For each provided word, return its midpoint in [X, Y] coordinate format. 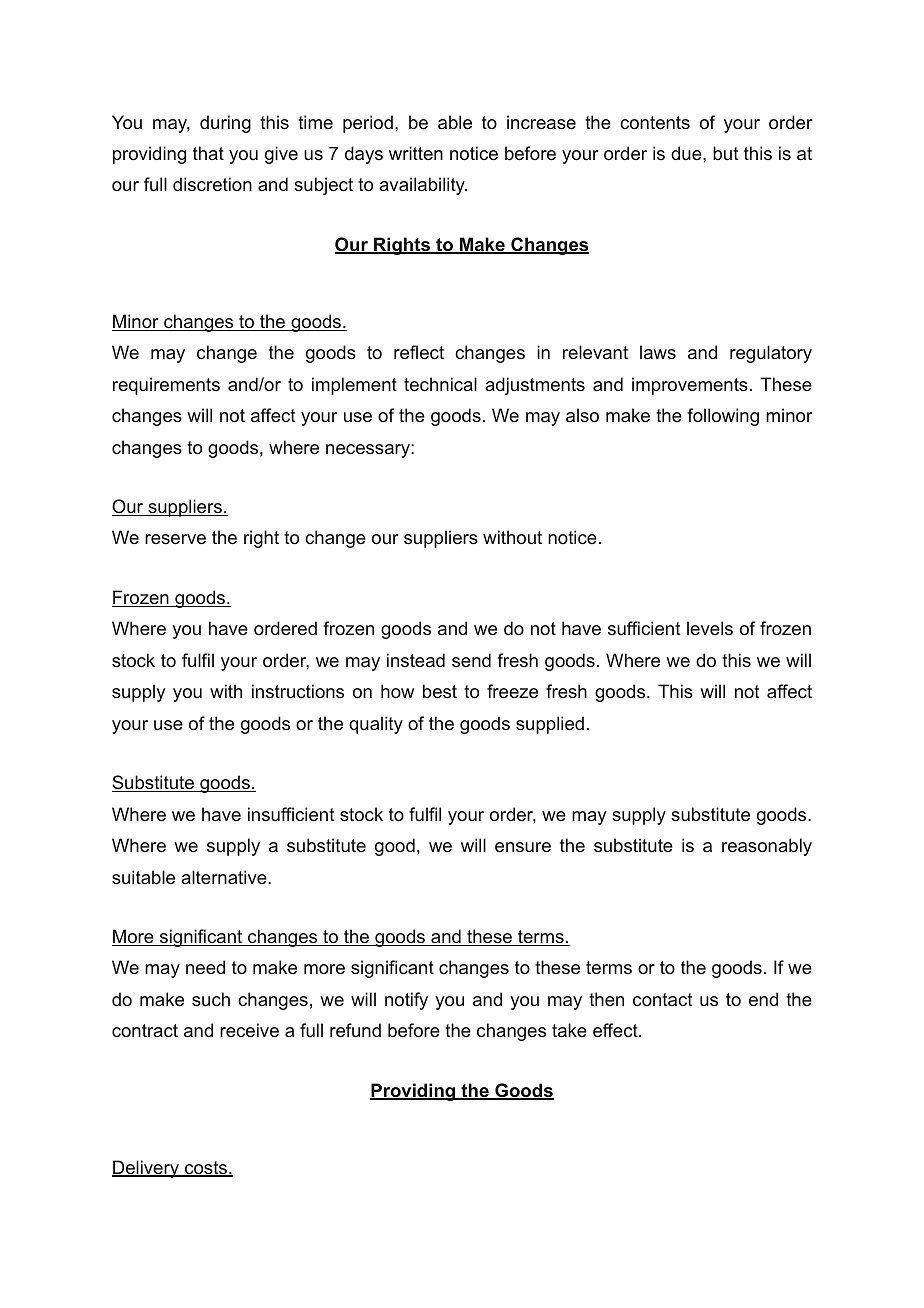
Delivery [146, 1169]
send [471, 660]
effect [616, 1030]
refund [355, 1030]
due [687, 153]
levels [710, 628]
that [208, 153]
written [416, 153]
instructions [298, 691]
